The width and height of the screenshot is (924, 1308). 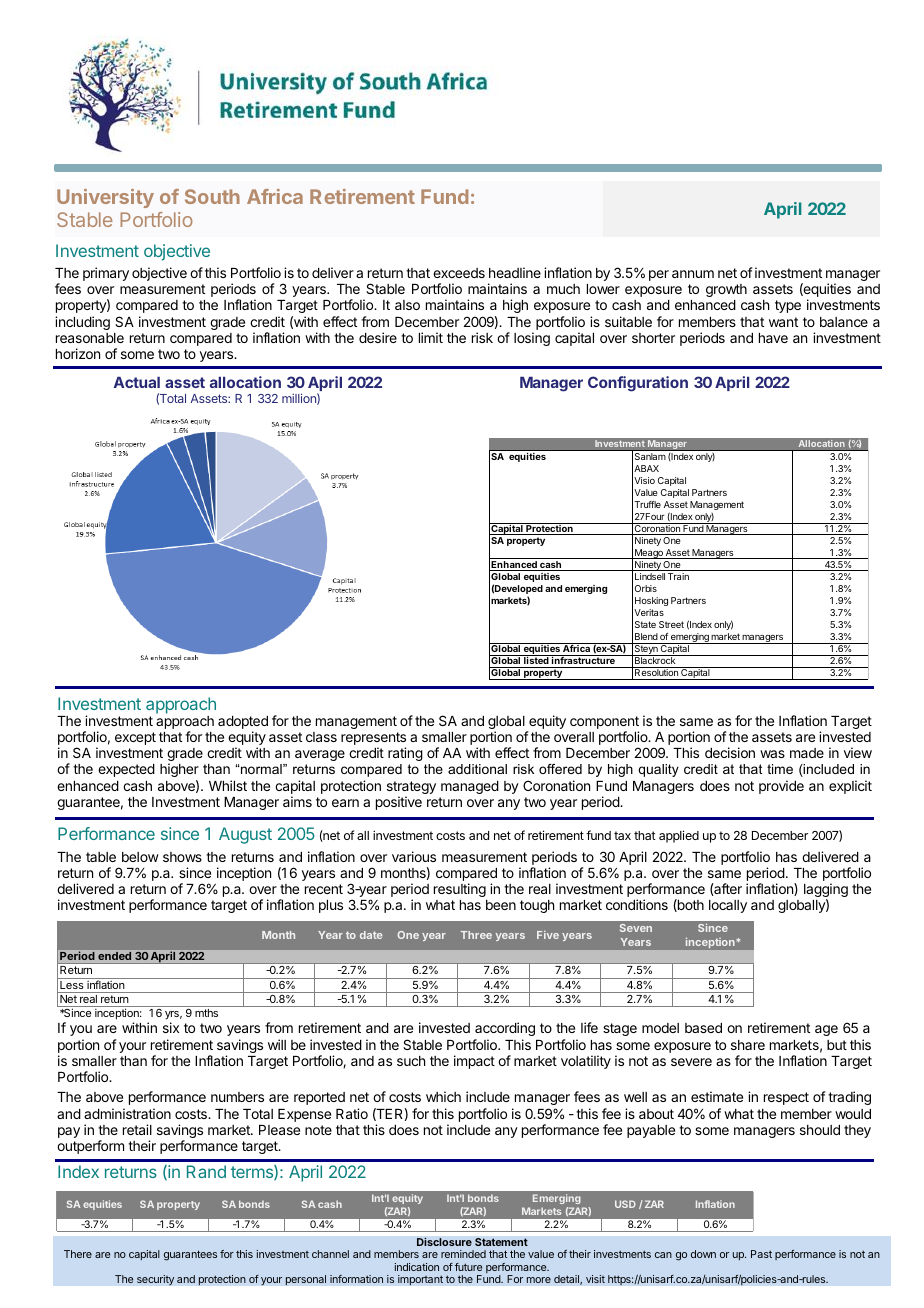 What do you see at coordinates (459, 273) in the screenshot?
I see `exceeds` at bounding box center [459, 273].
